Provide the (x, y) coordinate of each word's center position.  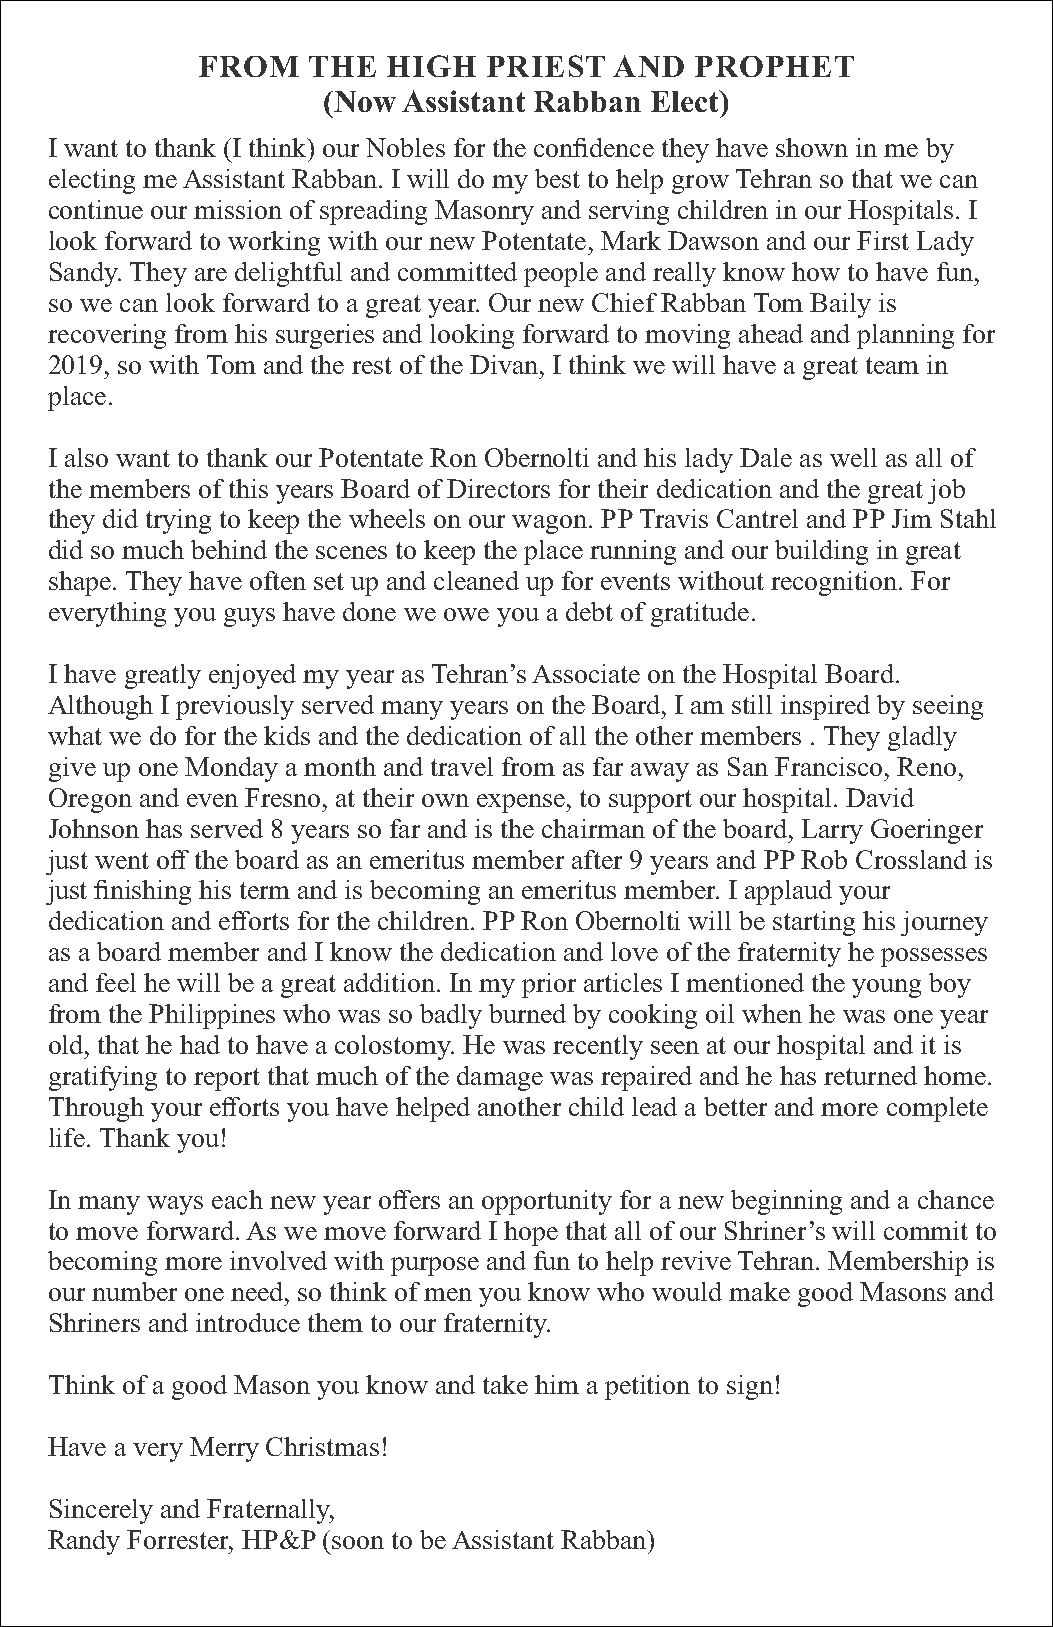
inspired (825, 707)
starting (814, 923)
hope (531, 1233)
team (892, 365)
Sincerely (101, 1511)
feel (116, 982)
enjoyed (252, 676)
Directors (498, 488)
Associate (586, 673)
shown (812, 147)
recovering (107, 336)
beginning (786, 1202)
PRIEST (546, 66)
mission (238, 209)
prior (549, 985)
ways (175, 1205)
